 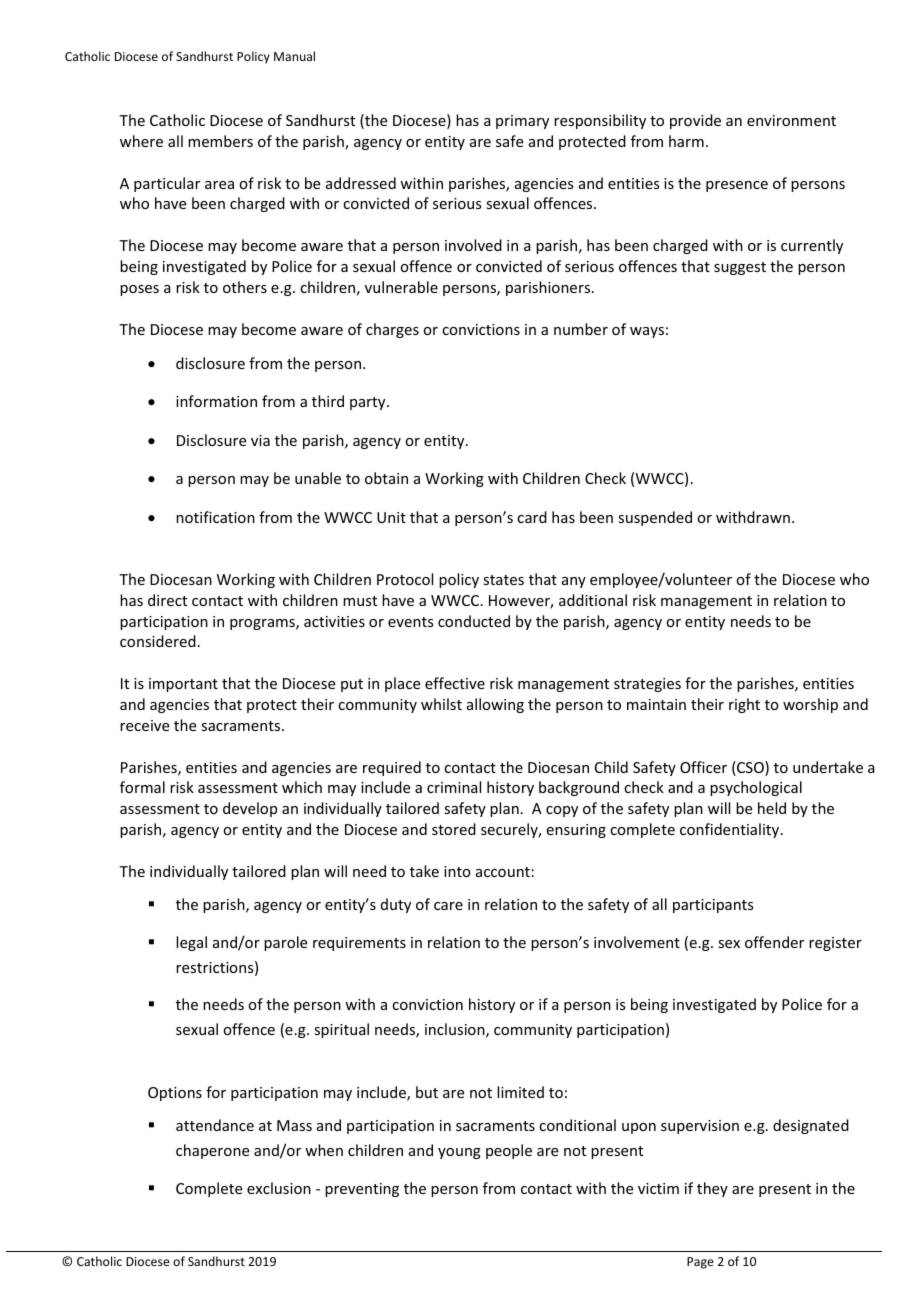 I want to click on young, so click(x=459, y=1153).
